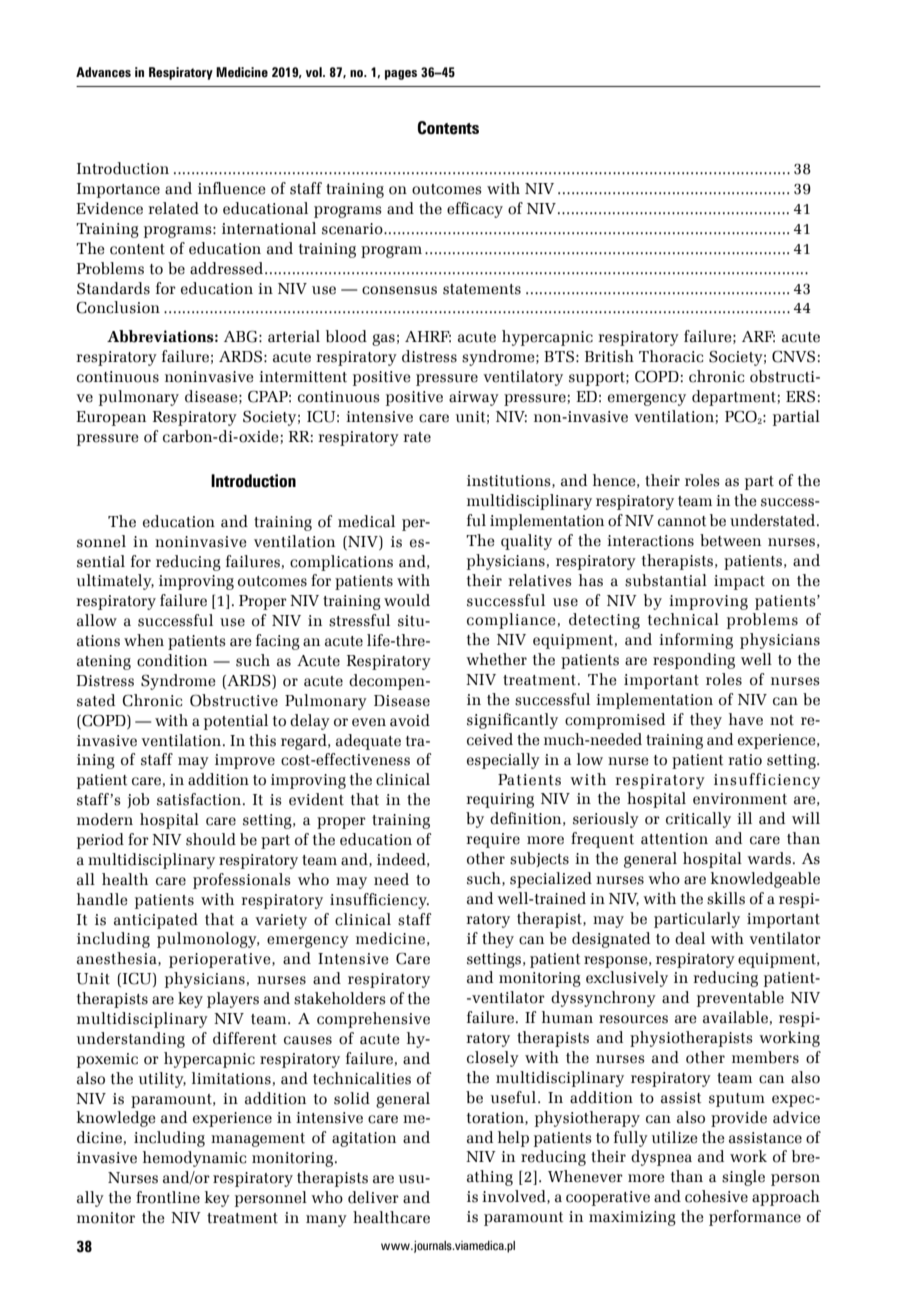  Describe the element at coordinates (156, 921) in the screenshot. I see `anticipated` at that location.
